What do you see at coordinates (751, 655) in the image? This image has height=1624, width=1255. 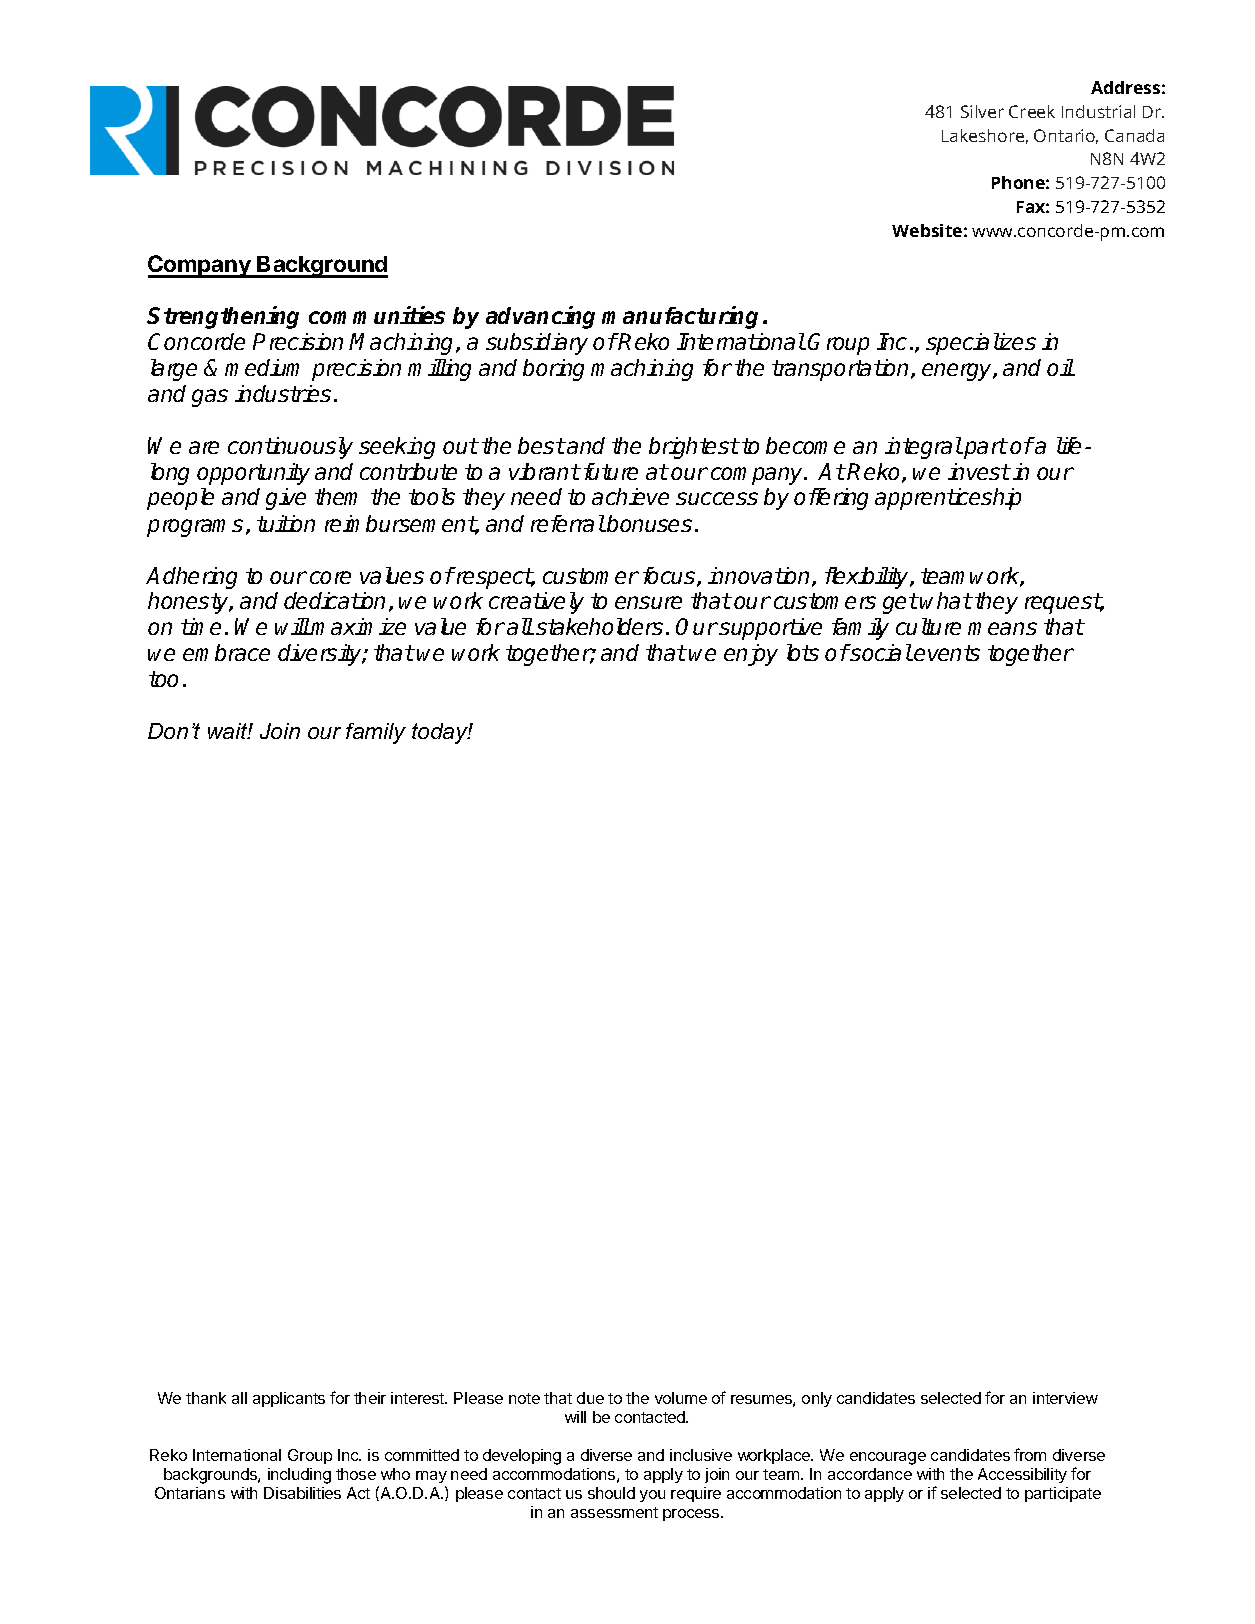 I see `enjoy` at bounding box center [751, 655].
